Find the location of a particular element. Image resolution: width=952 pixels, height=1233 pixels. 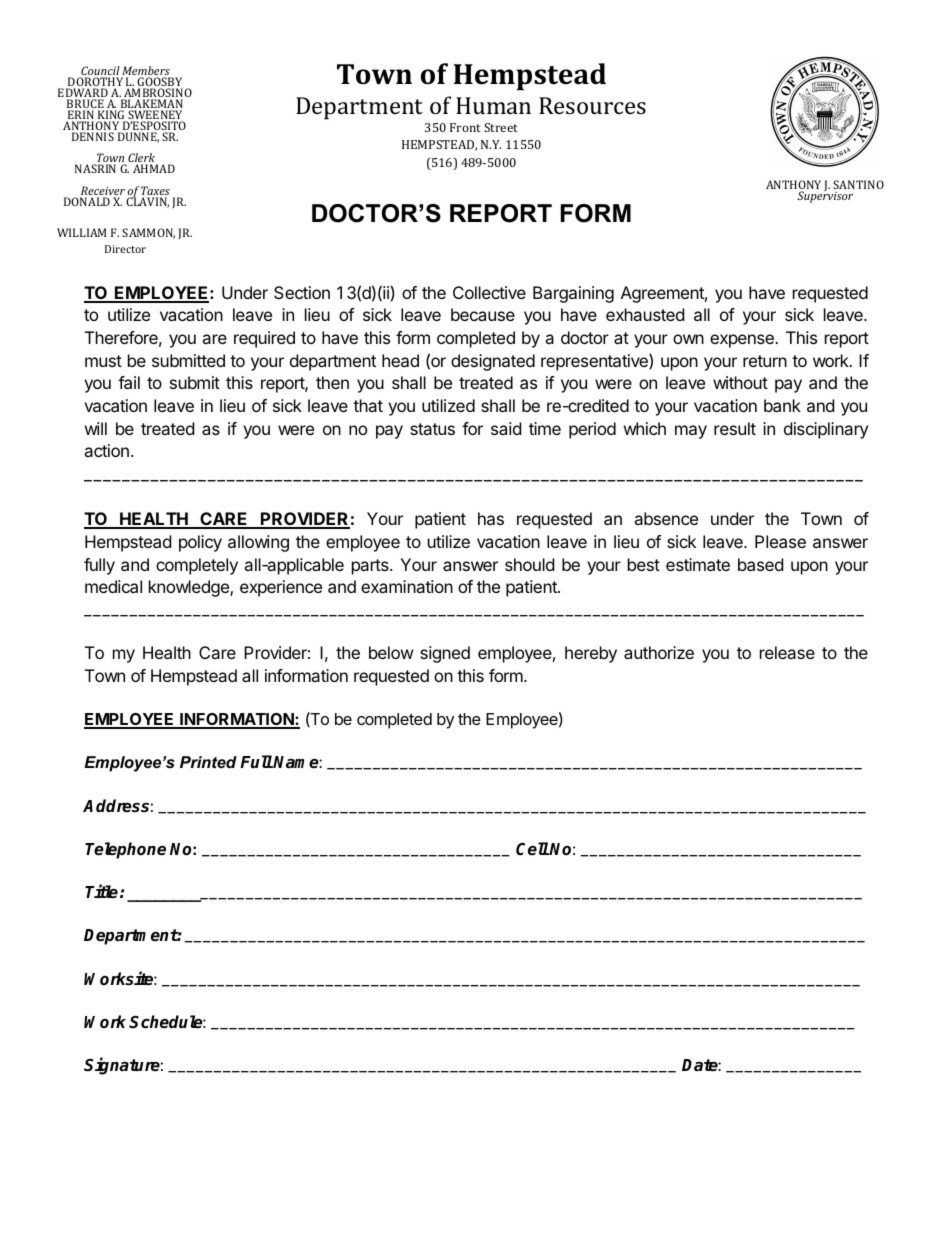

expense is located at coordinates (743, 341).
